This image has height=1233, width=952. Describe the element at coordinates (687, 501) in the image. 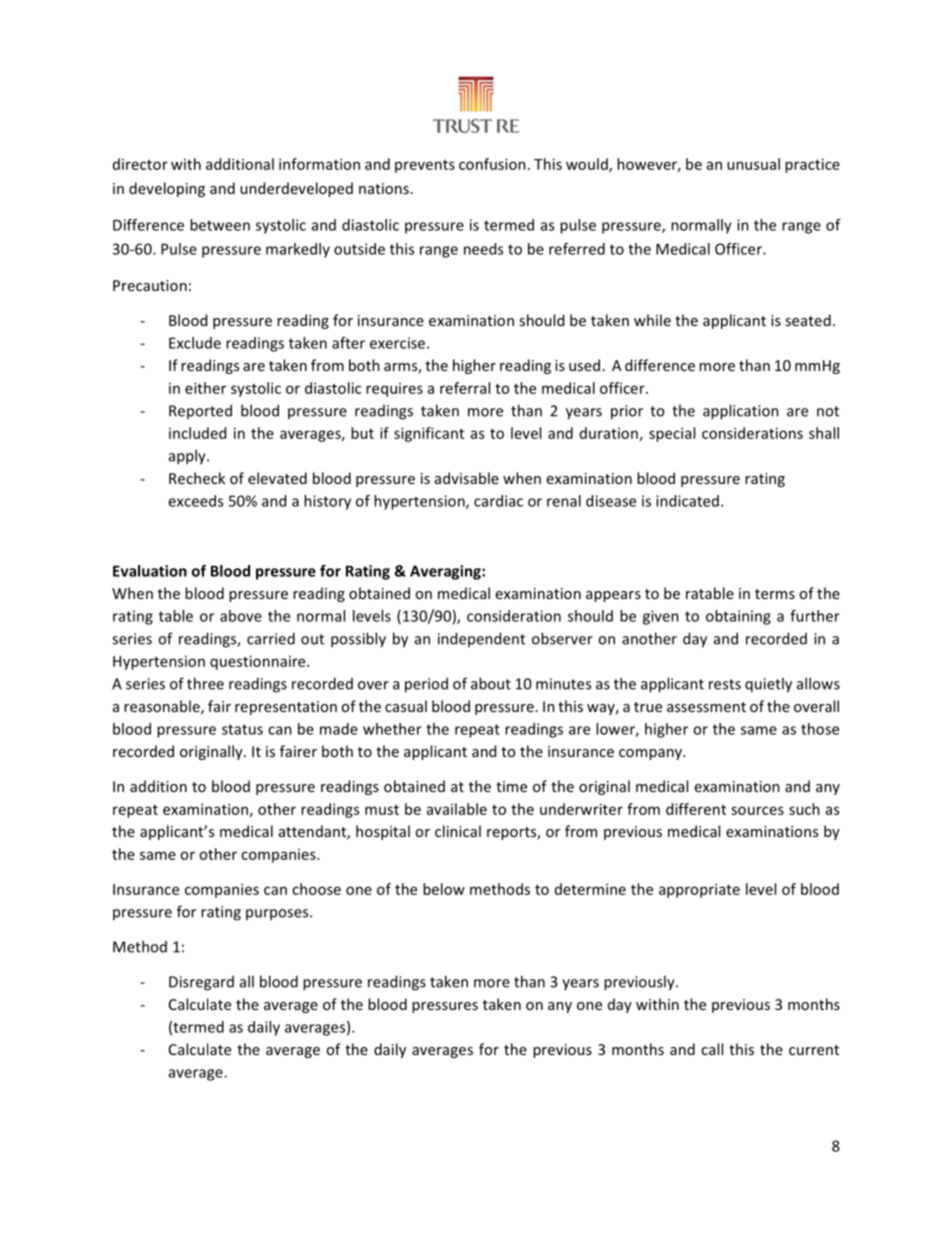

I see `indicated` at that location.
